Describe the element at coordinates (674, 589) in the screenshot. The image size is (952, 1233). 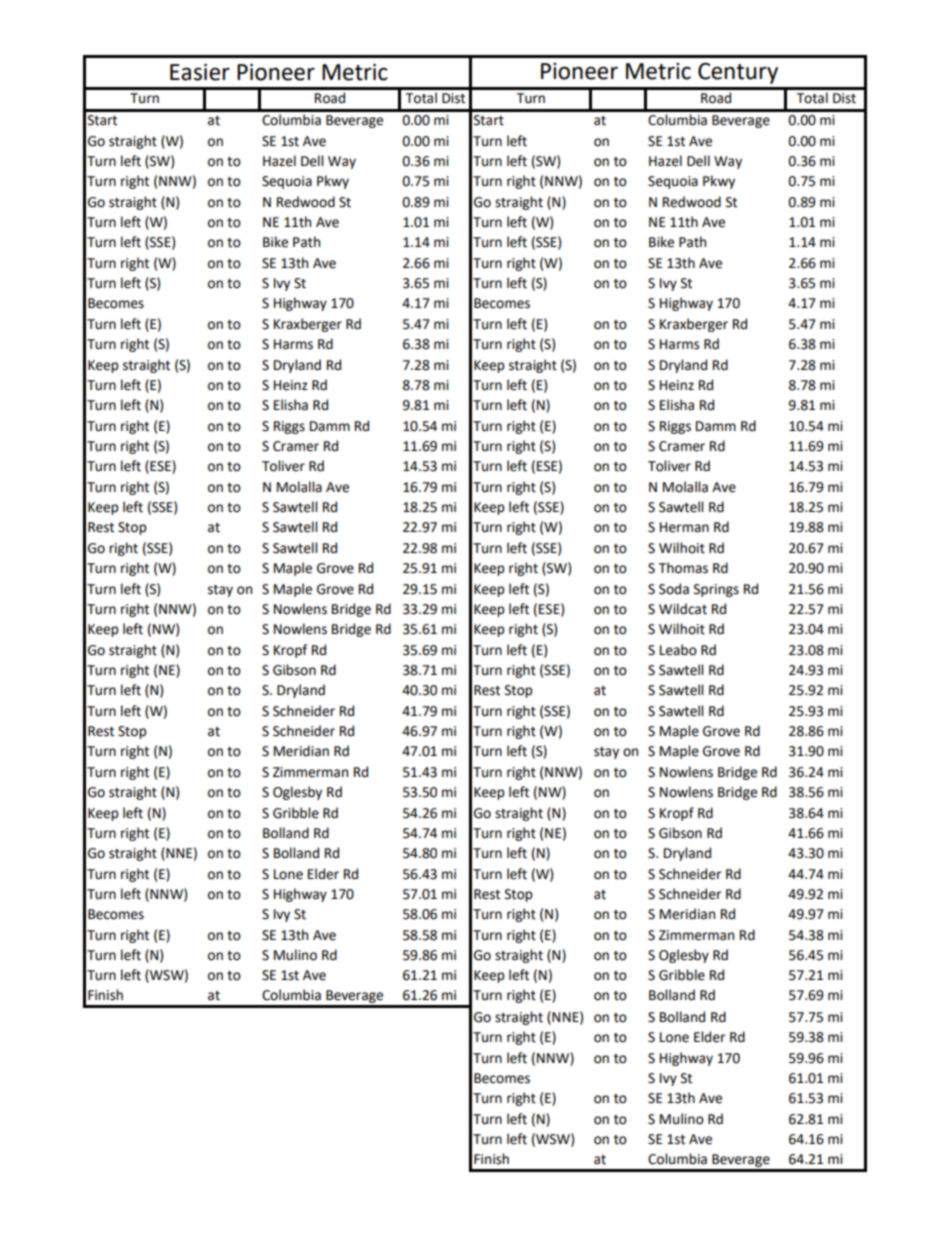
I see `Soda` at that location.
